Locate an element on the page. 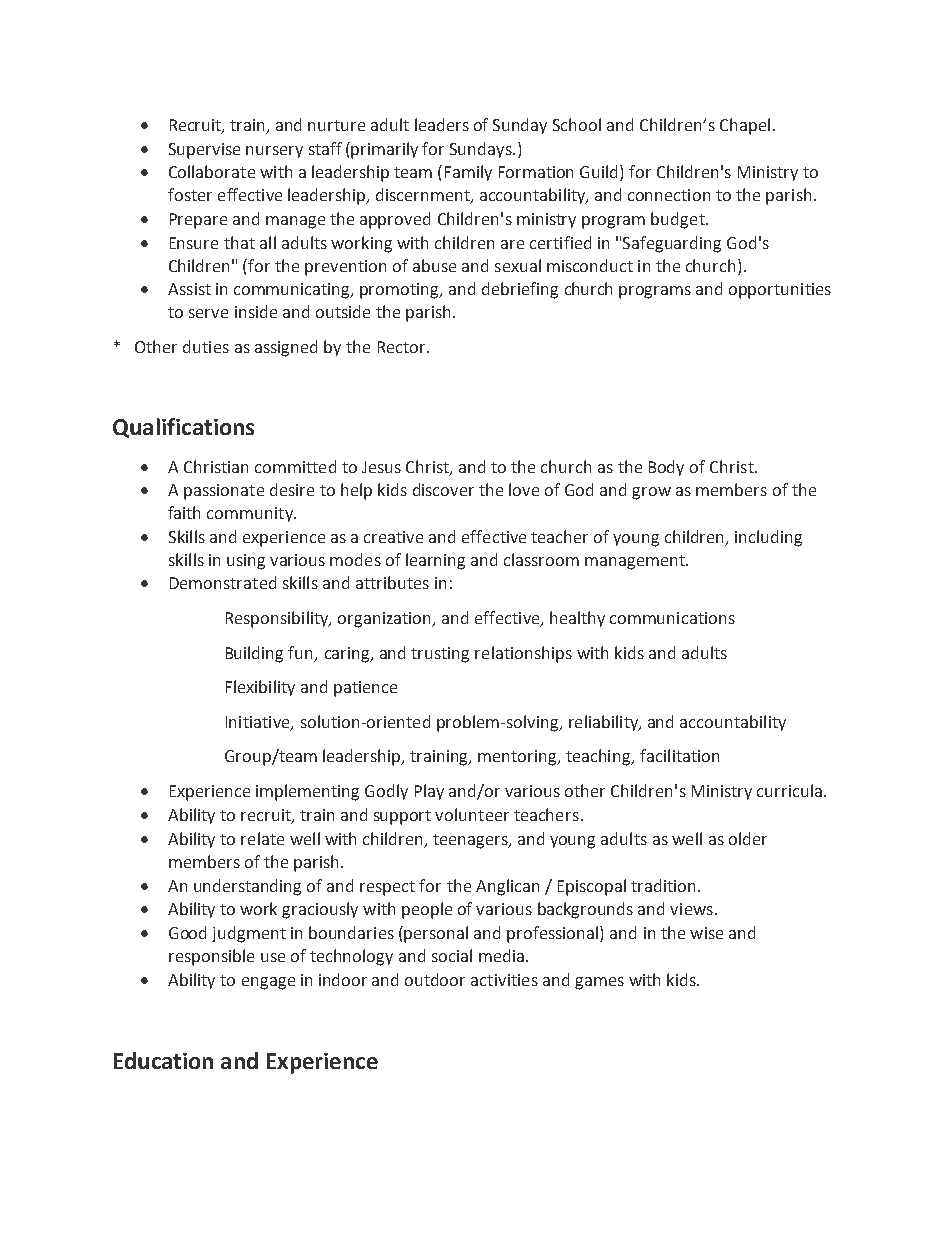  trusting is located at coordinates (440, 655).
